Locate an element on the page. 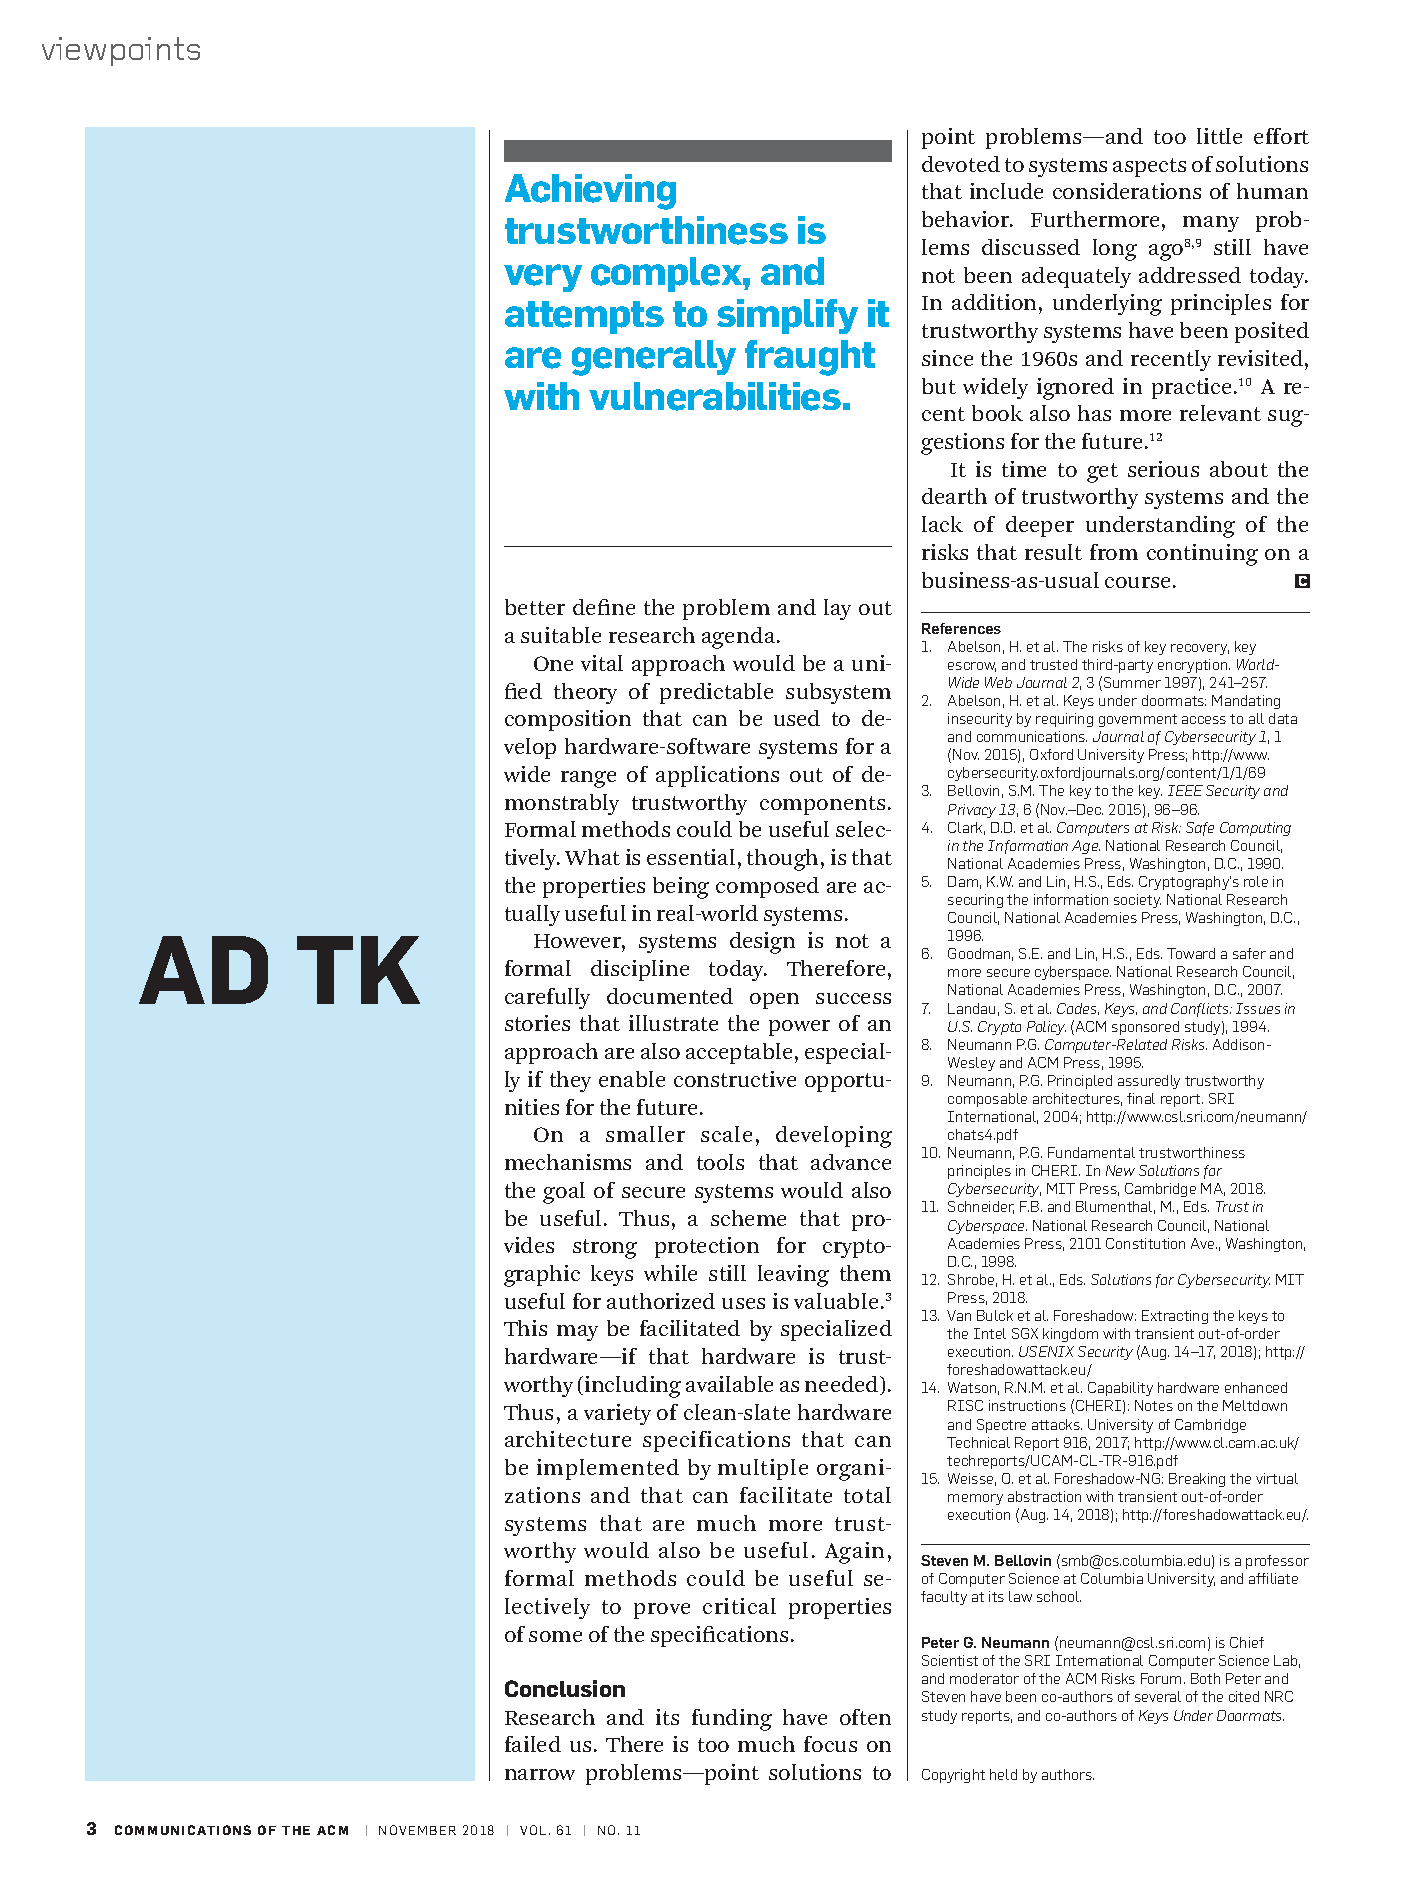 This page has width=1411, height=1888. devoted is located at coordinates (961, 164).
